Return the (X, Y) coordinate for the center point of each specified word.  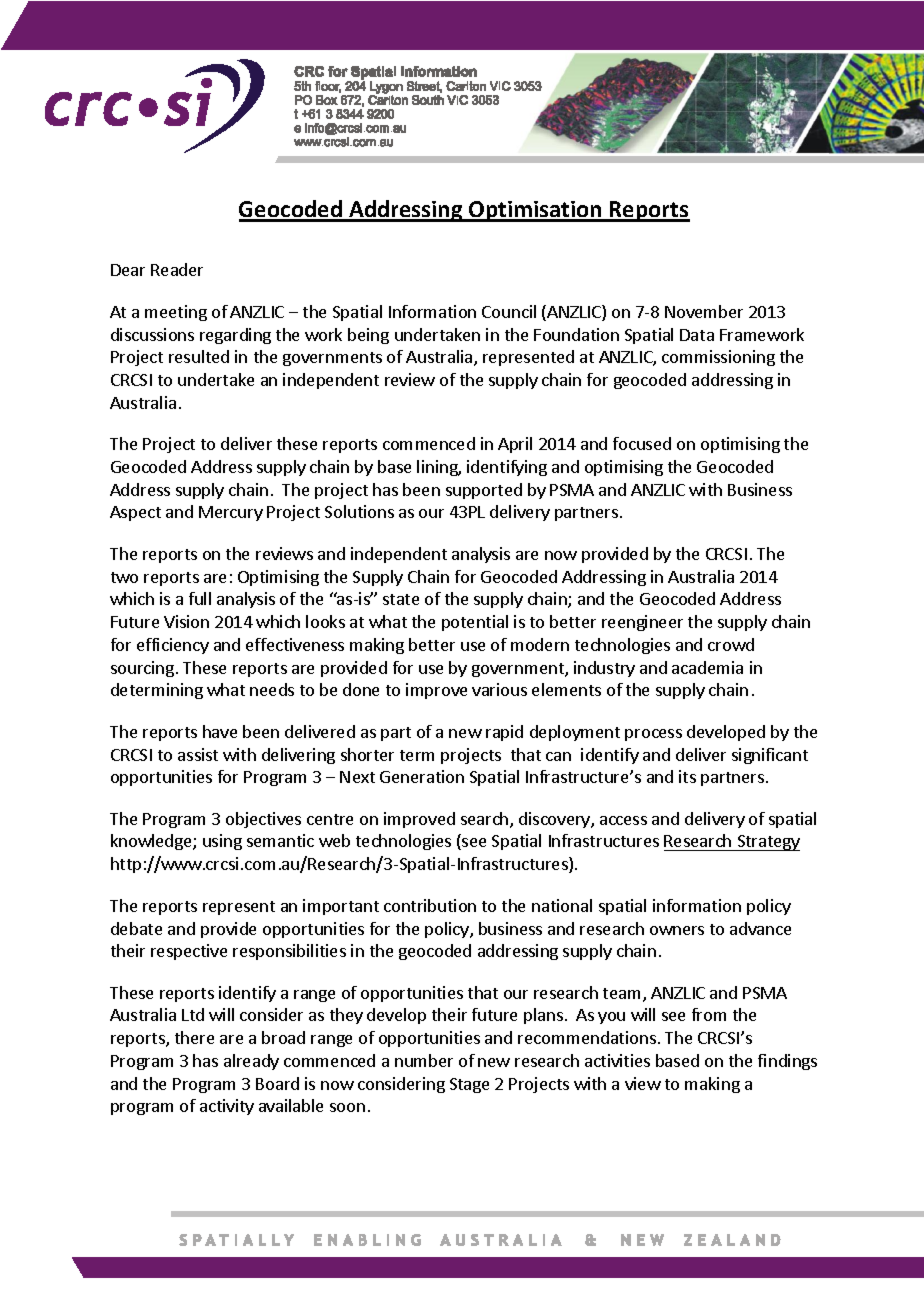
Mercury (231, 513)
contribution (430, 905)
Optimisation (535, 211)
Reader (177, 269)
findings (787, 1062)
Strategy (767, 843)
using (222, 842)
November (704, 311)
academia (707, 667)
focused (642, 443)
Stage (469, 1085)
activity (227, 1107)
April (515, 445)
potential (475, 623)
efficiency (173, 646)
